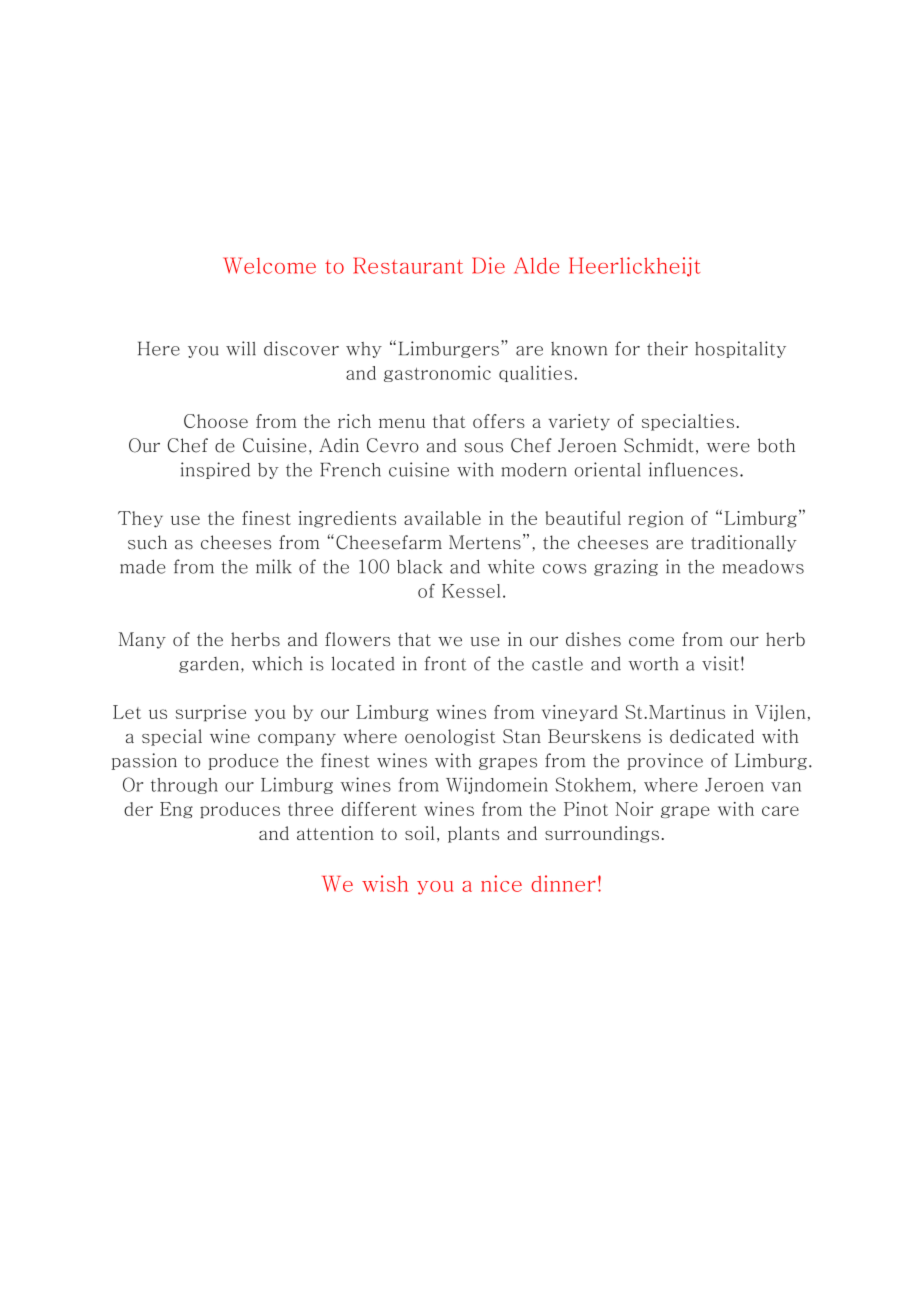 The height and width of the screenshot is (1308, 924). Describe the element at coordinates (728, 448) in the screenshot. I see `were` at that location.
